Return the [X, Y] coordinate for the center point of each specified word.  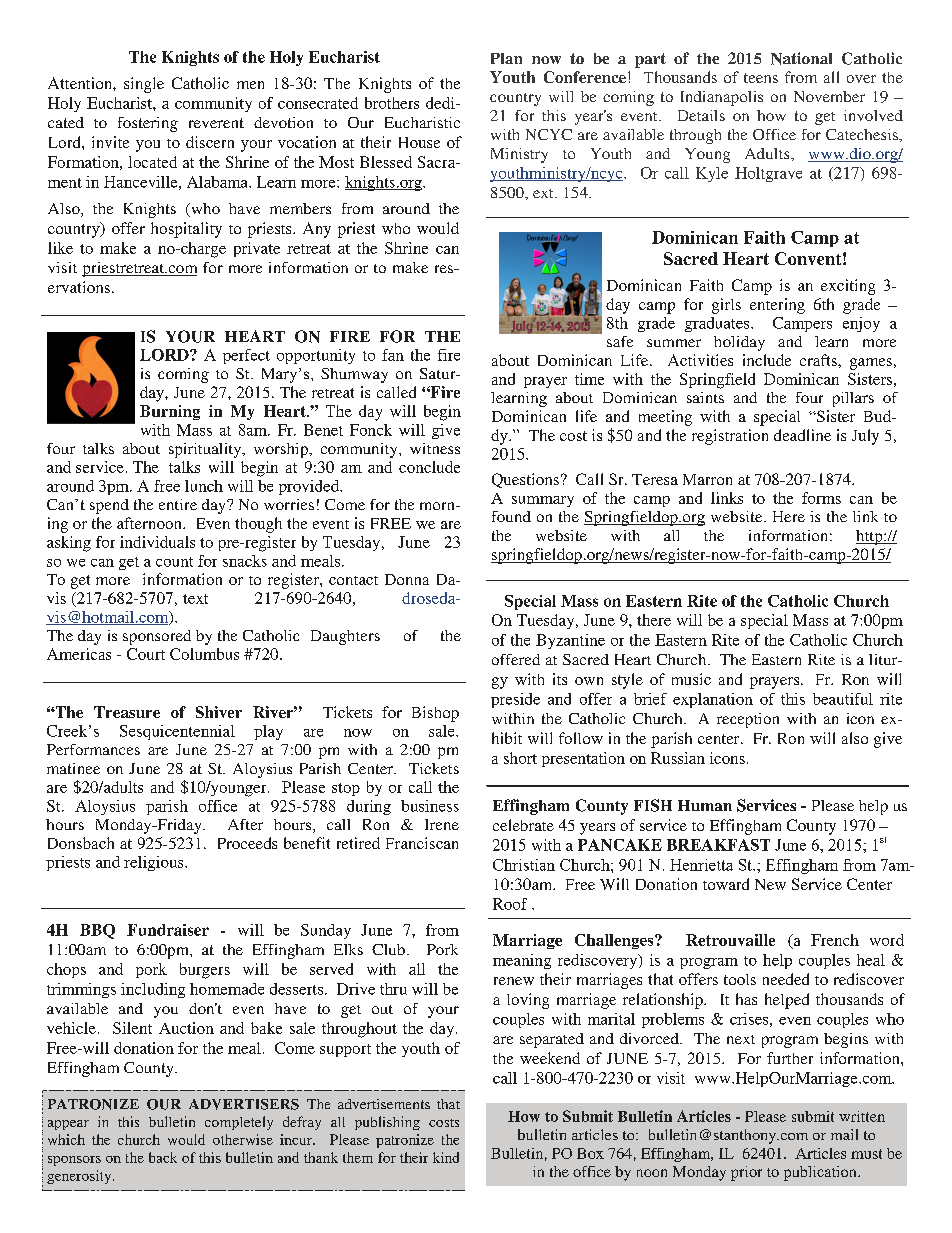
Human [705, 805]
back [163, 1157]
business [430, 806]
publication [821, 1173]
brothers [392, 103]
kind [446, 1157]
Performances [93, 749]
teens [761, 78]
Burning [170, 412]
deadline [802, 435]
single [144, 85]
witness [435, 448]
